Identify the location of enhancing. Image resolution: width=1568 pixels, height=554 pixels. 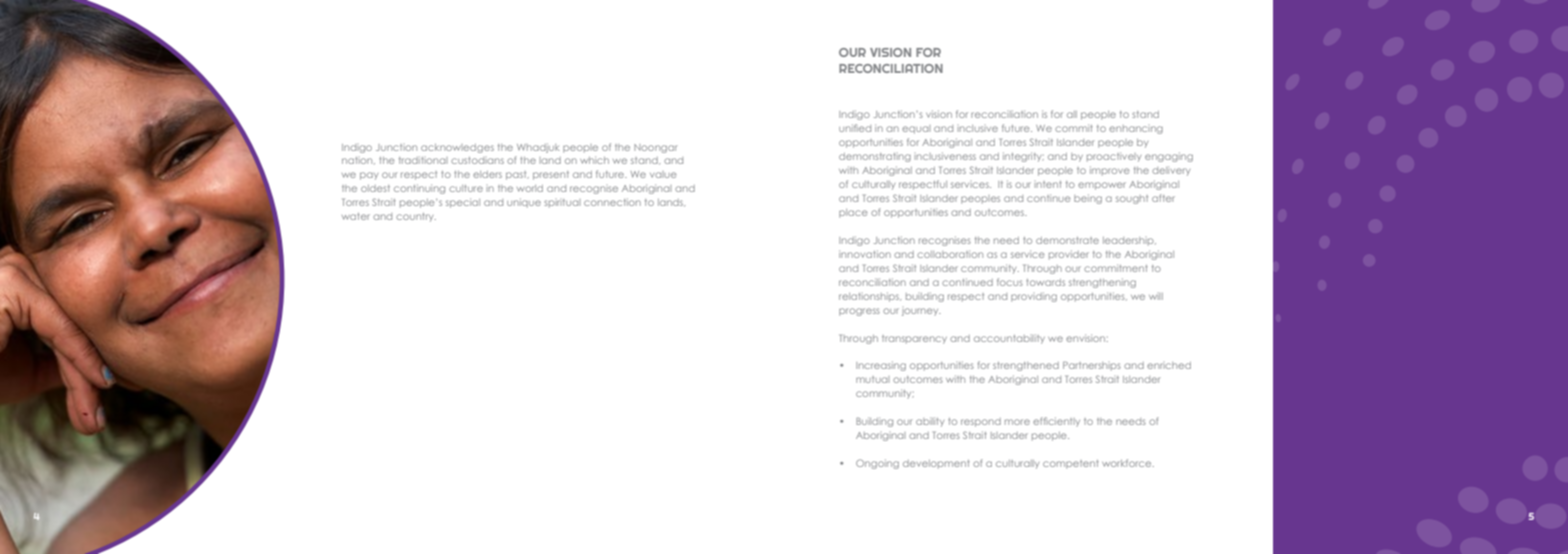
(1136, 129).
